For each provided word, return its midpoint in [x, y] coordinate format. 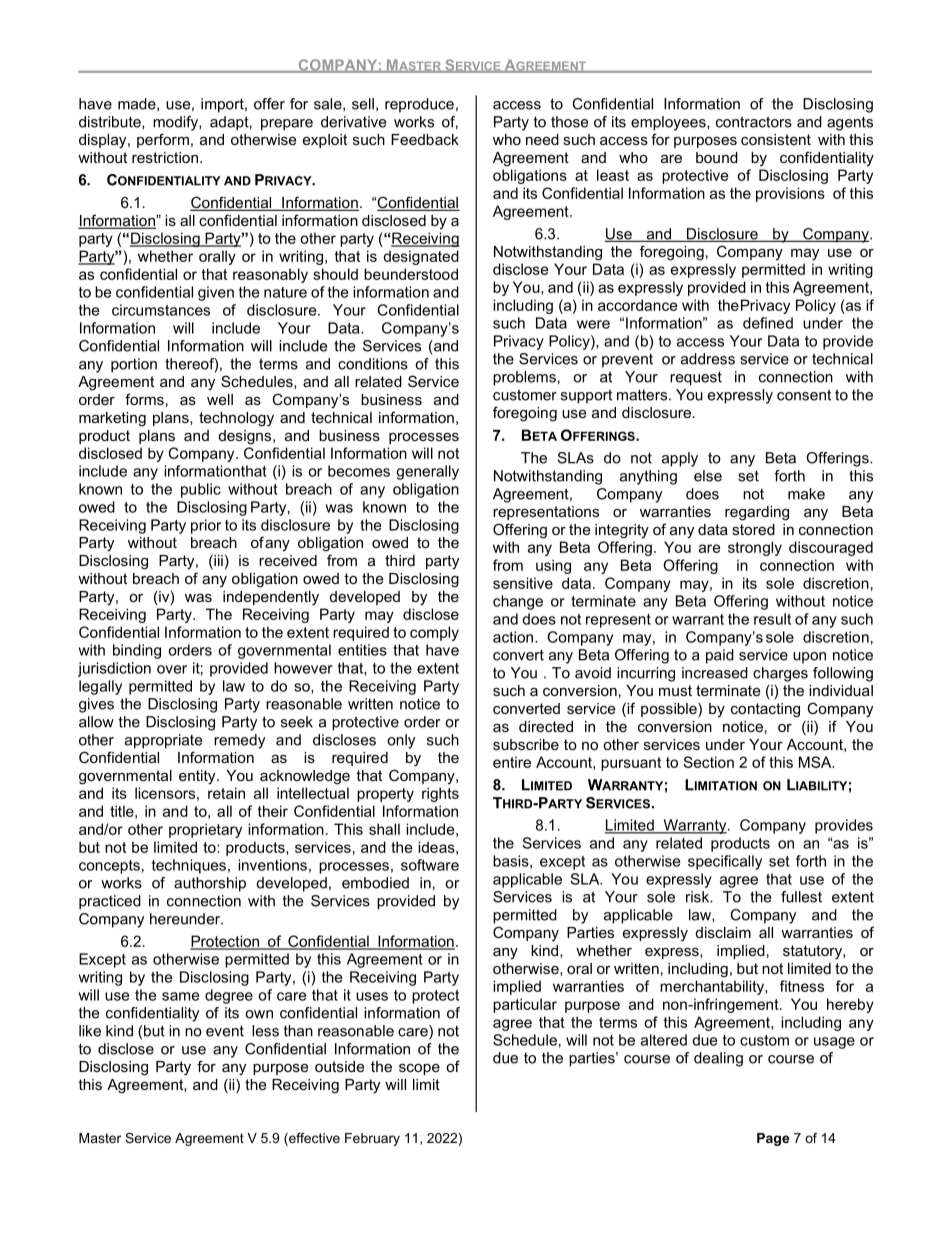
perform [163, 140]
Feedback [425, 139]
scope [419, 1069]
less [265, 1031]
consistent [776, 139]
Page [773, 1139]
